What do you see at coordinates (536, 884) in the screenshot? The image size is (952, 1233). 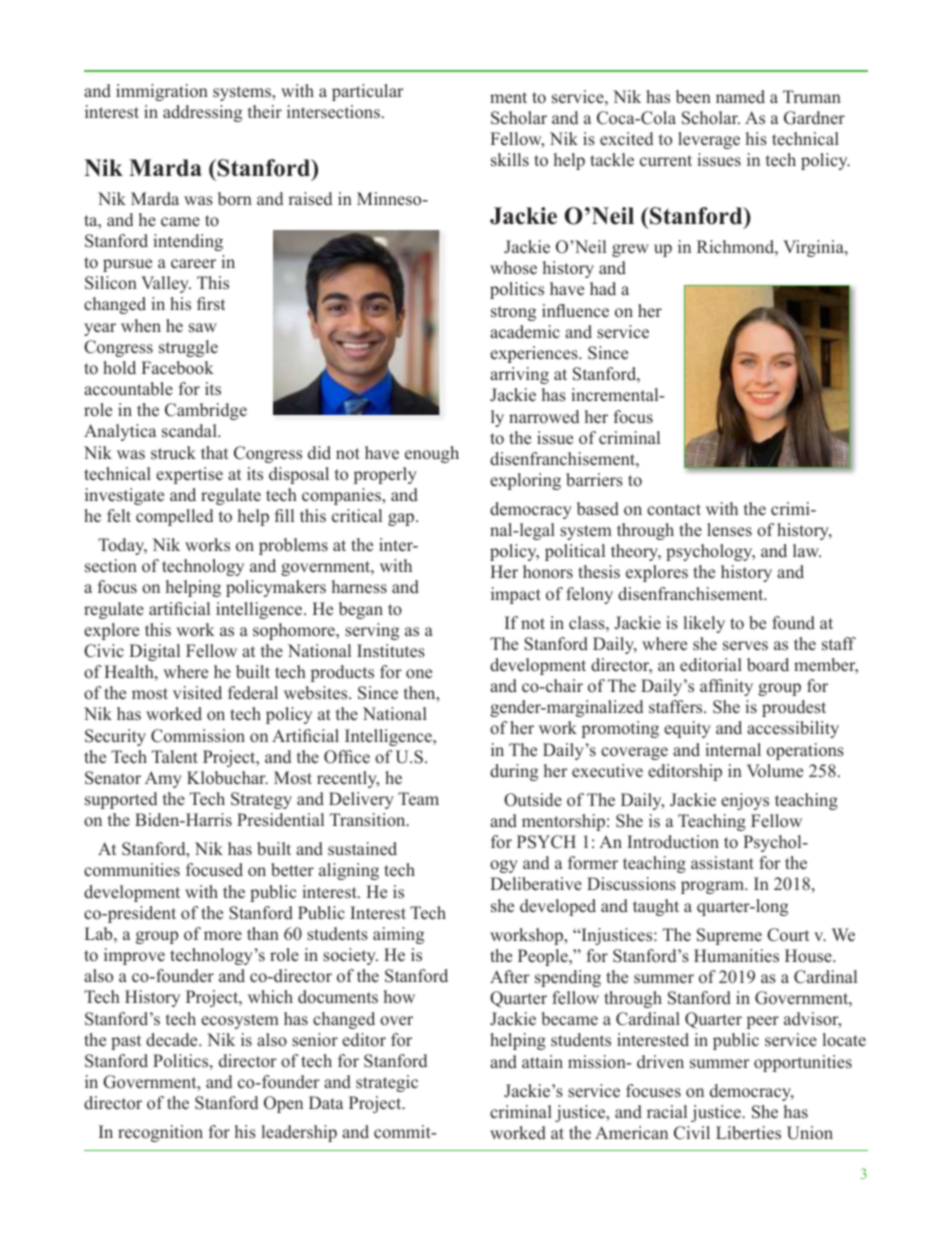 I see `Deliberative` at bounding box center [536, 884].
